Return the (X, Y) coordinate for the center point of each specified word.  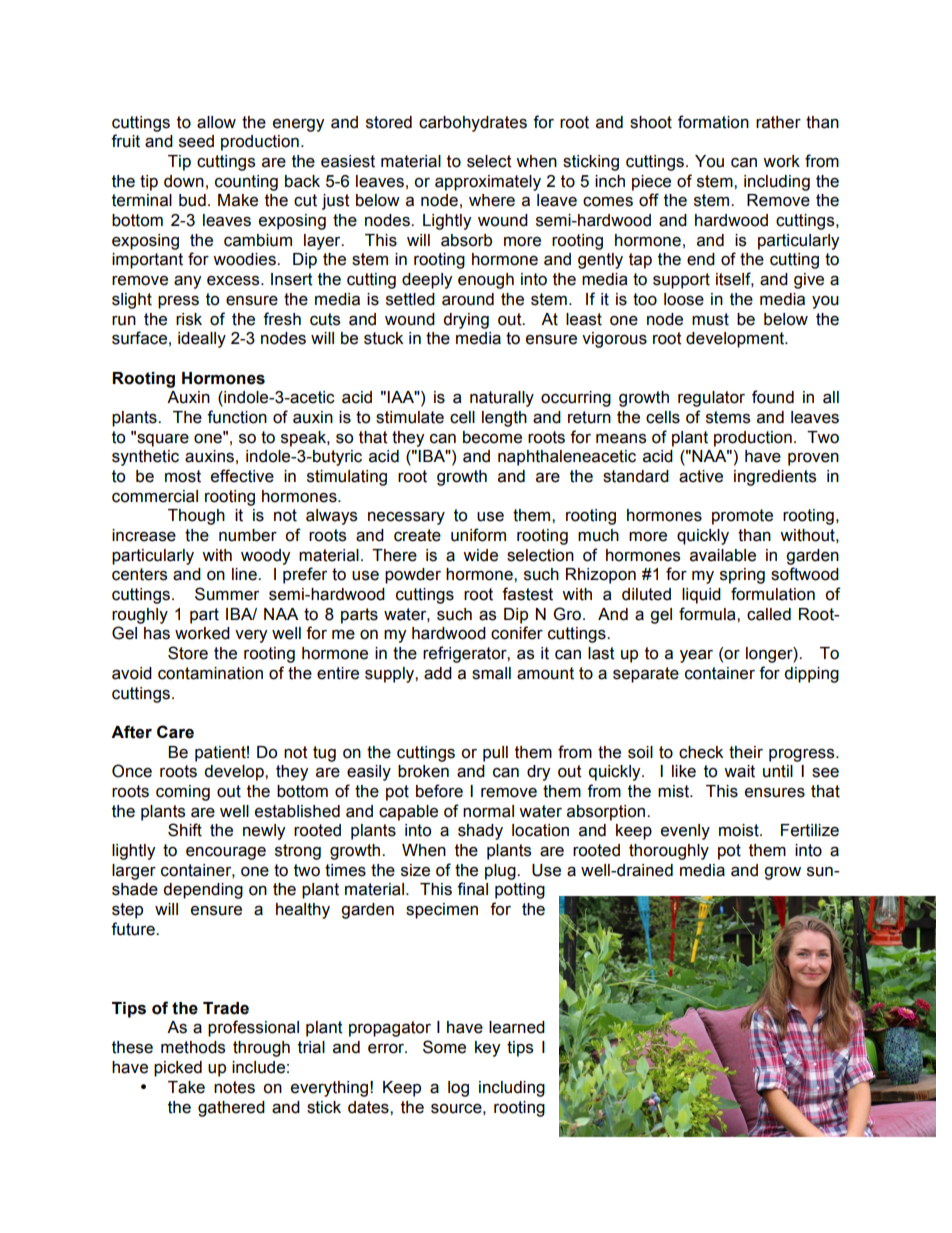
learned (517, 1027)
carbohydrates (473, 124)
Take (186, 1087)
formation (713, 122)
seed (196, 141)
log (458, 1089)
